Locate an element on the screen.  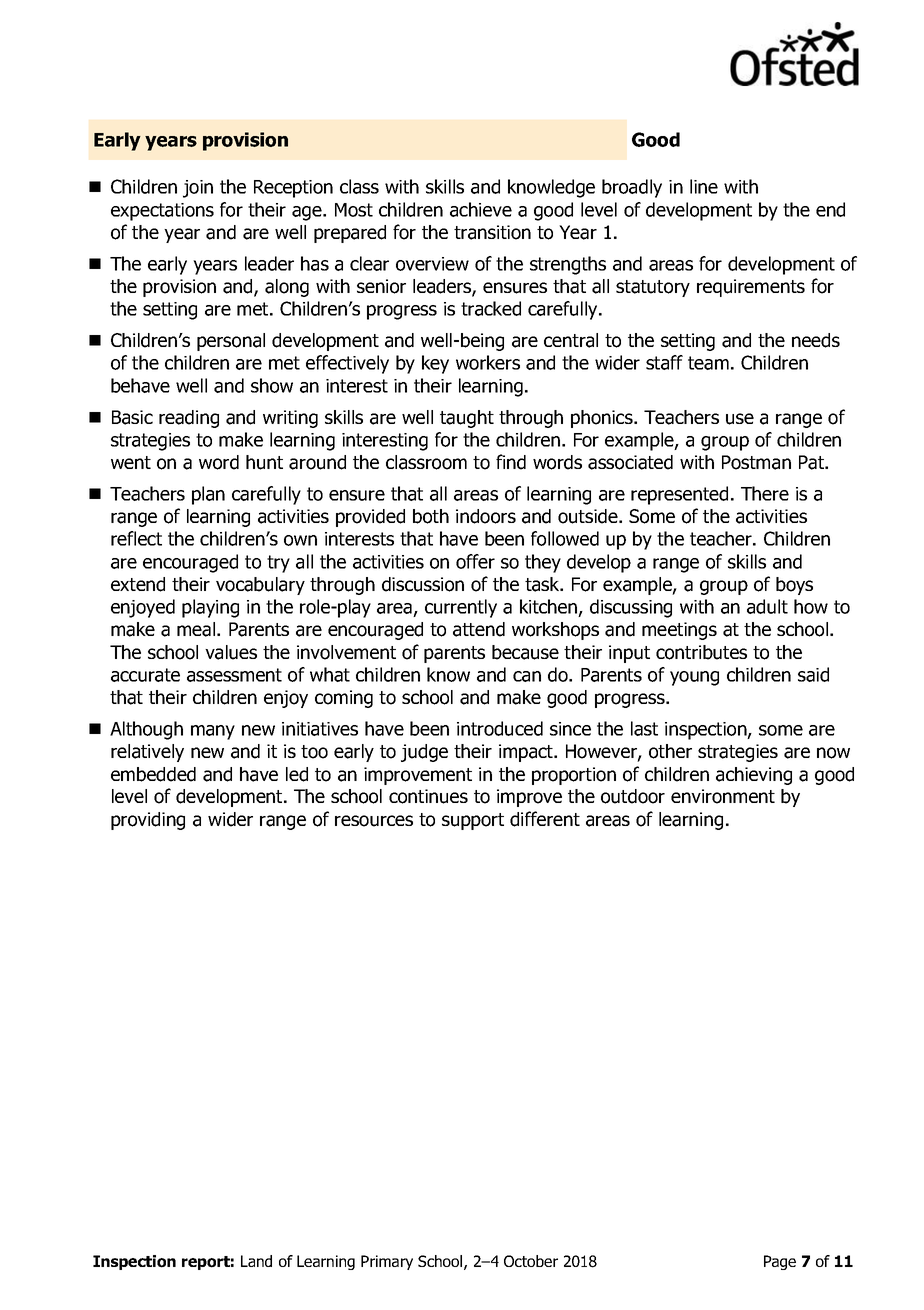
Postman is located at coordinates (756, 462).
